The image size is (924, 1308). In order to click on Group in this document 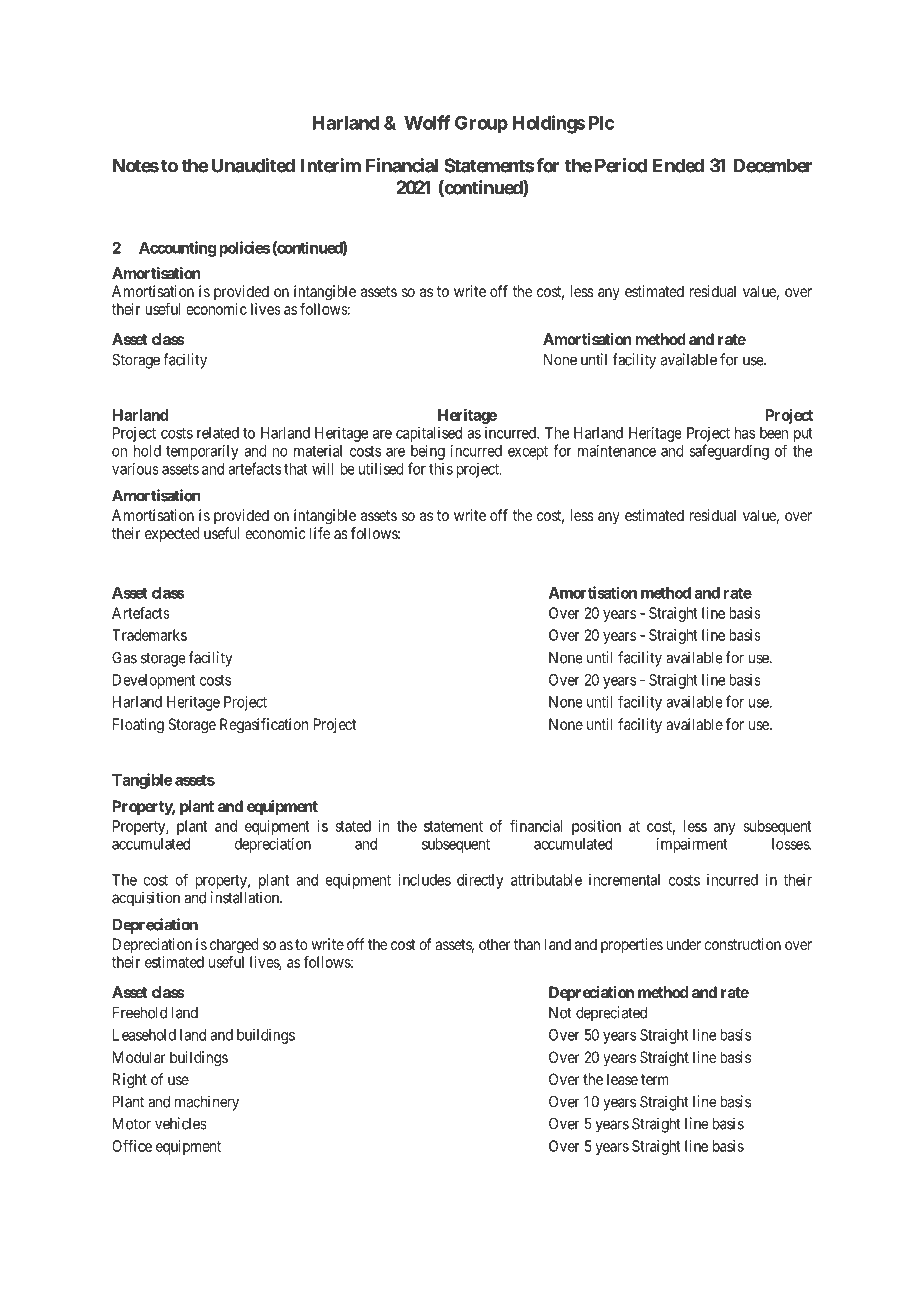, I will do `click(481, 124)`.
